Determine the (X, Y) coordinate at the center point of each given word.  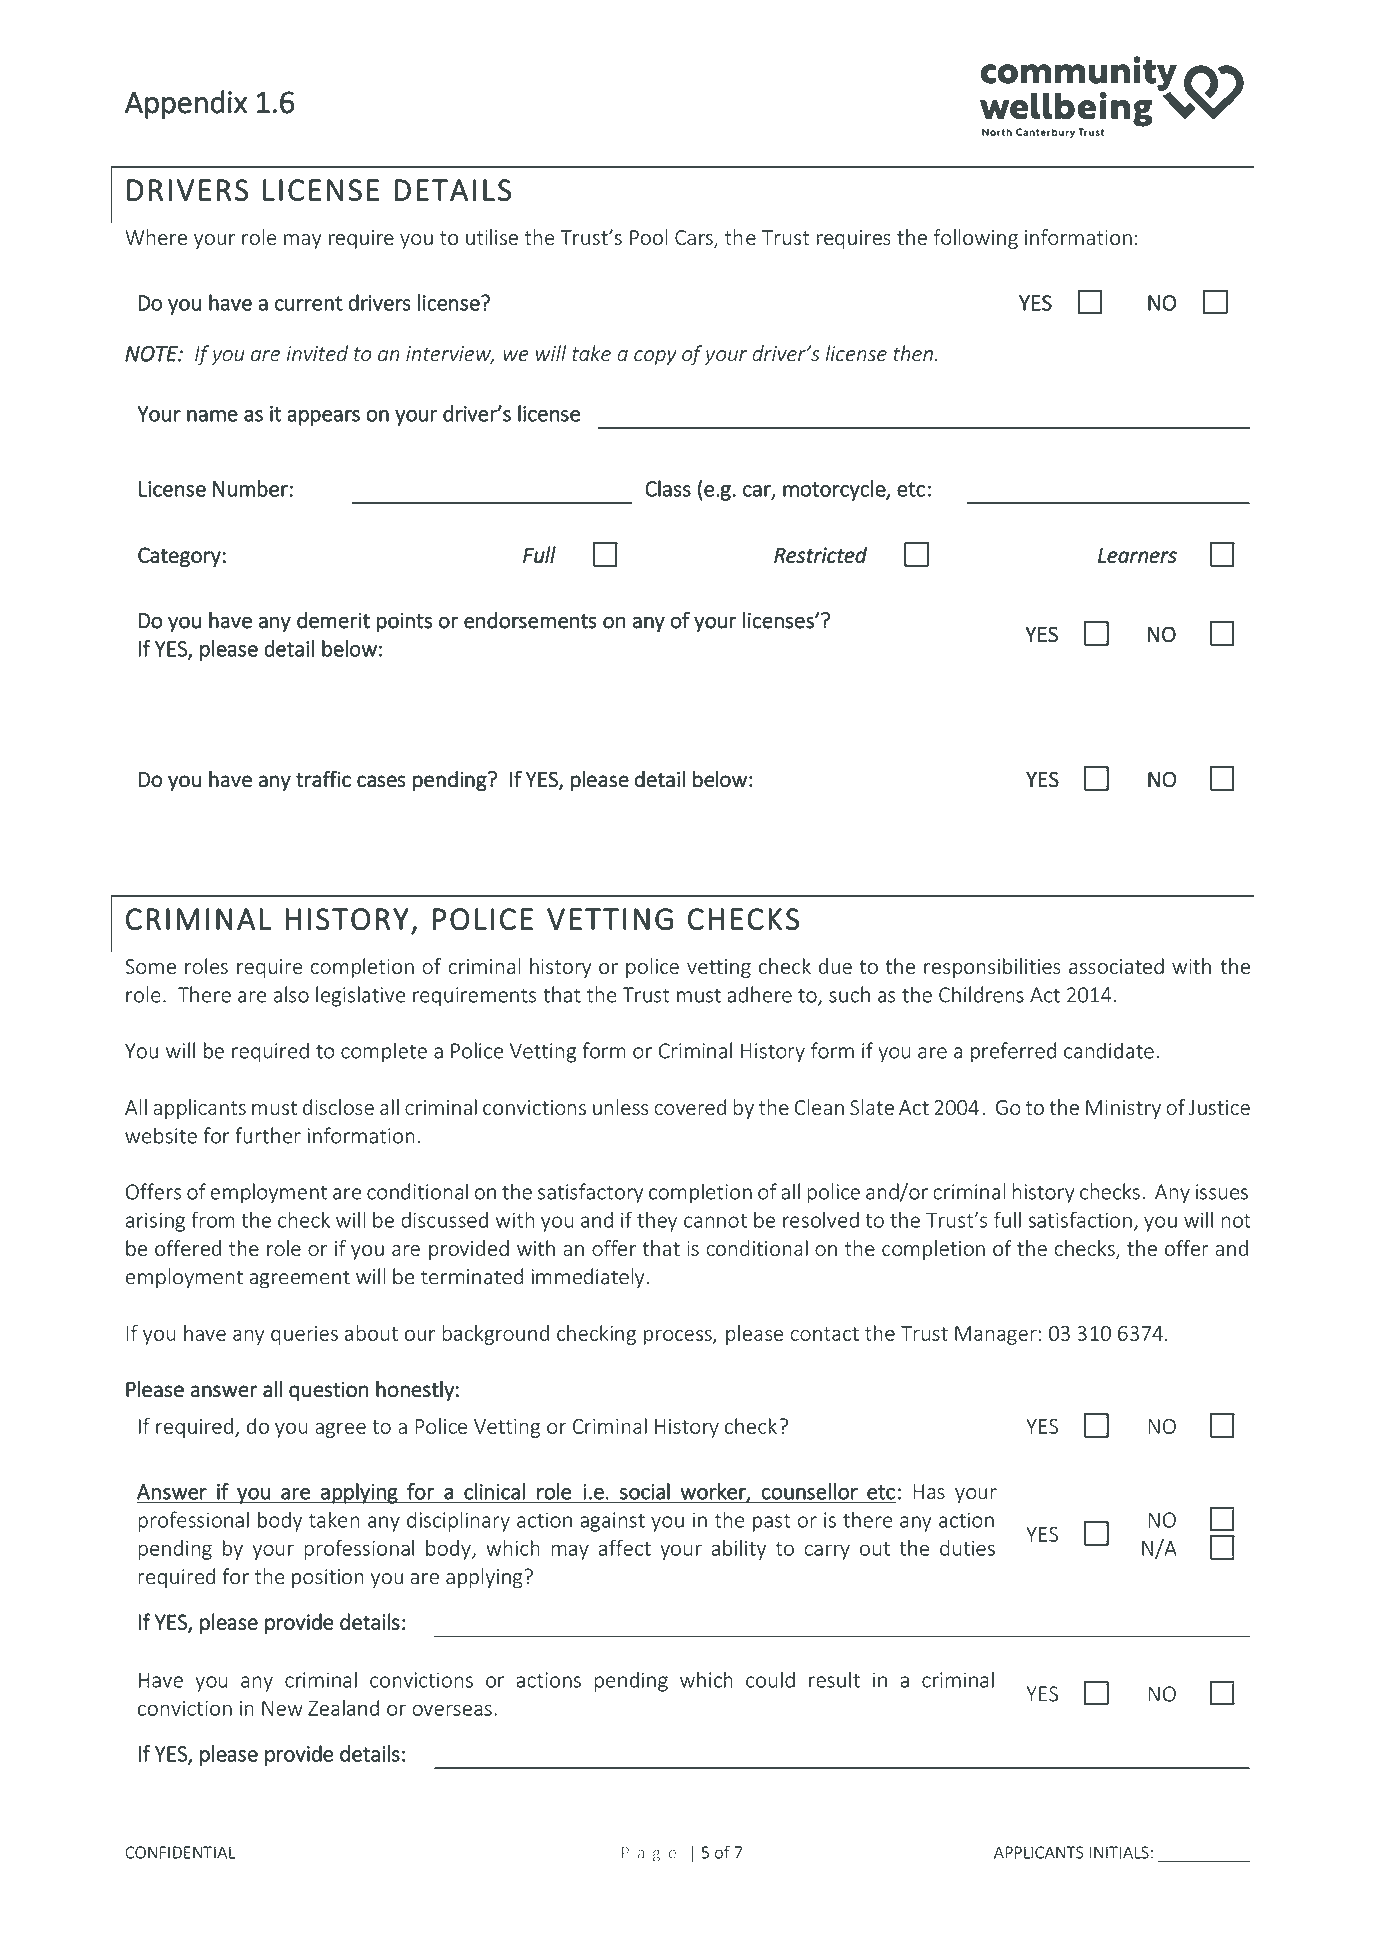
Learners (1137, 555)
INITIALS (1119, 1852)
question (329, 1391)
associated (1116, 966)
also (291, 994)
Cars (695, 239)
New (282, 1708)
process (679, 1337)
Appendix (186, 104)
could (770, 1679)
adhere (759, 994)
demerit (333, 620)
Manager (997, 1335)
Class (668, 488)
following (976, 239)
